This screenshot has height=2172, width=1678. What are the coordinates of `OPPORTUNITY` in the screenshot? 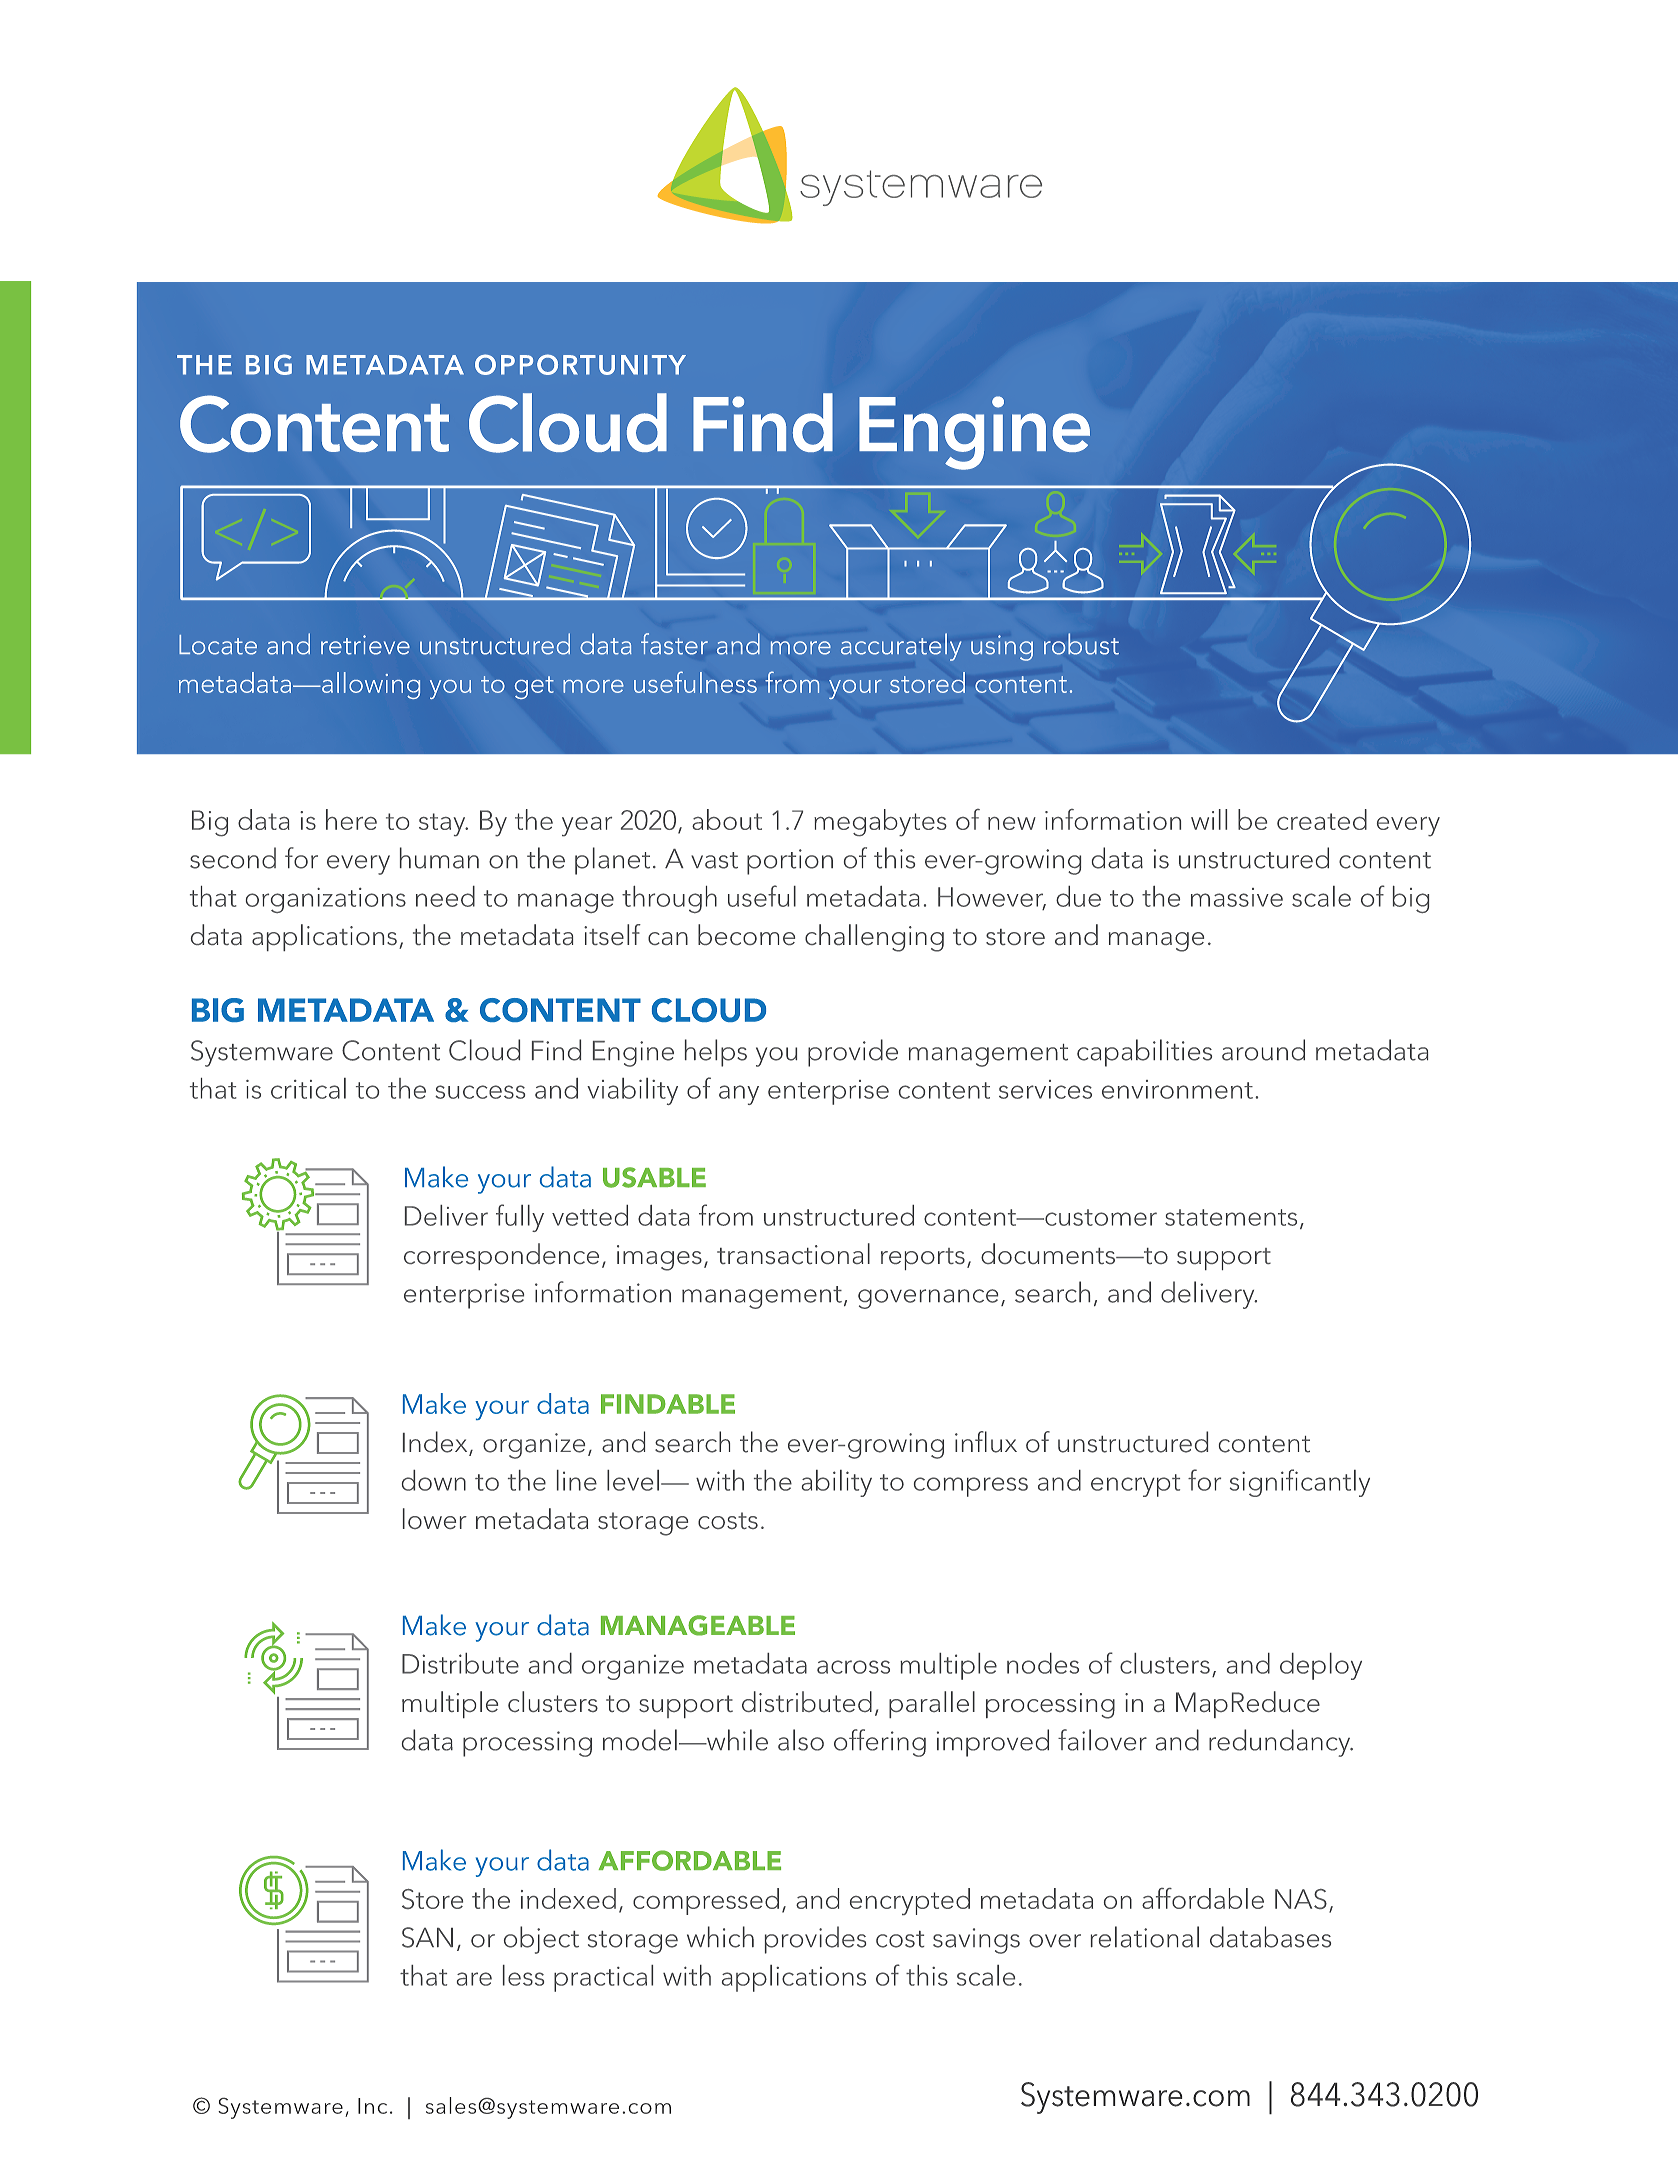 It's located at (580, 364).
